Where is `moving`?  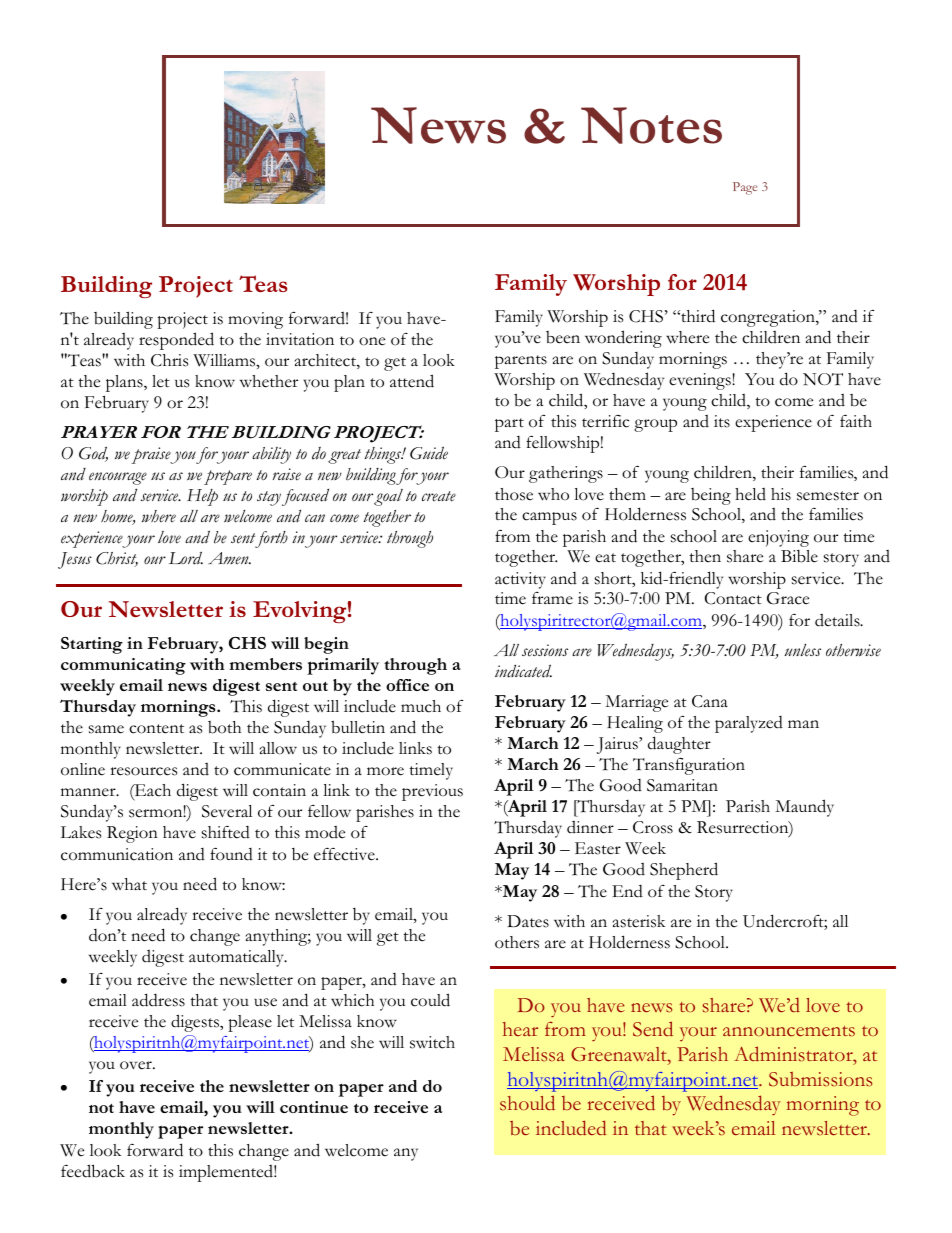 moving is located at coordinates (255, 320).
